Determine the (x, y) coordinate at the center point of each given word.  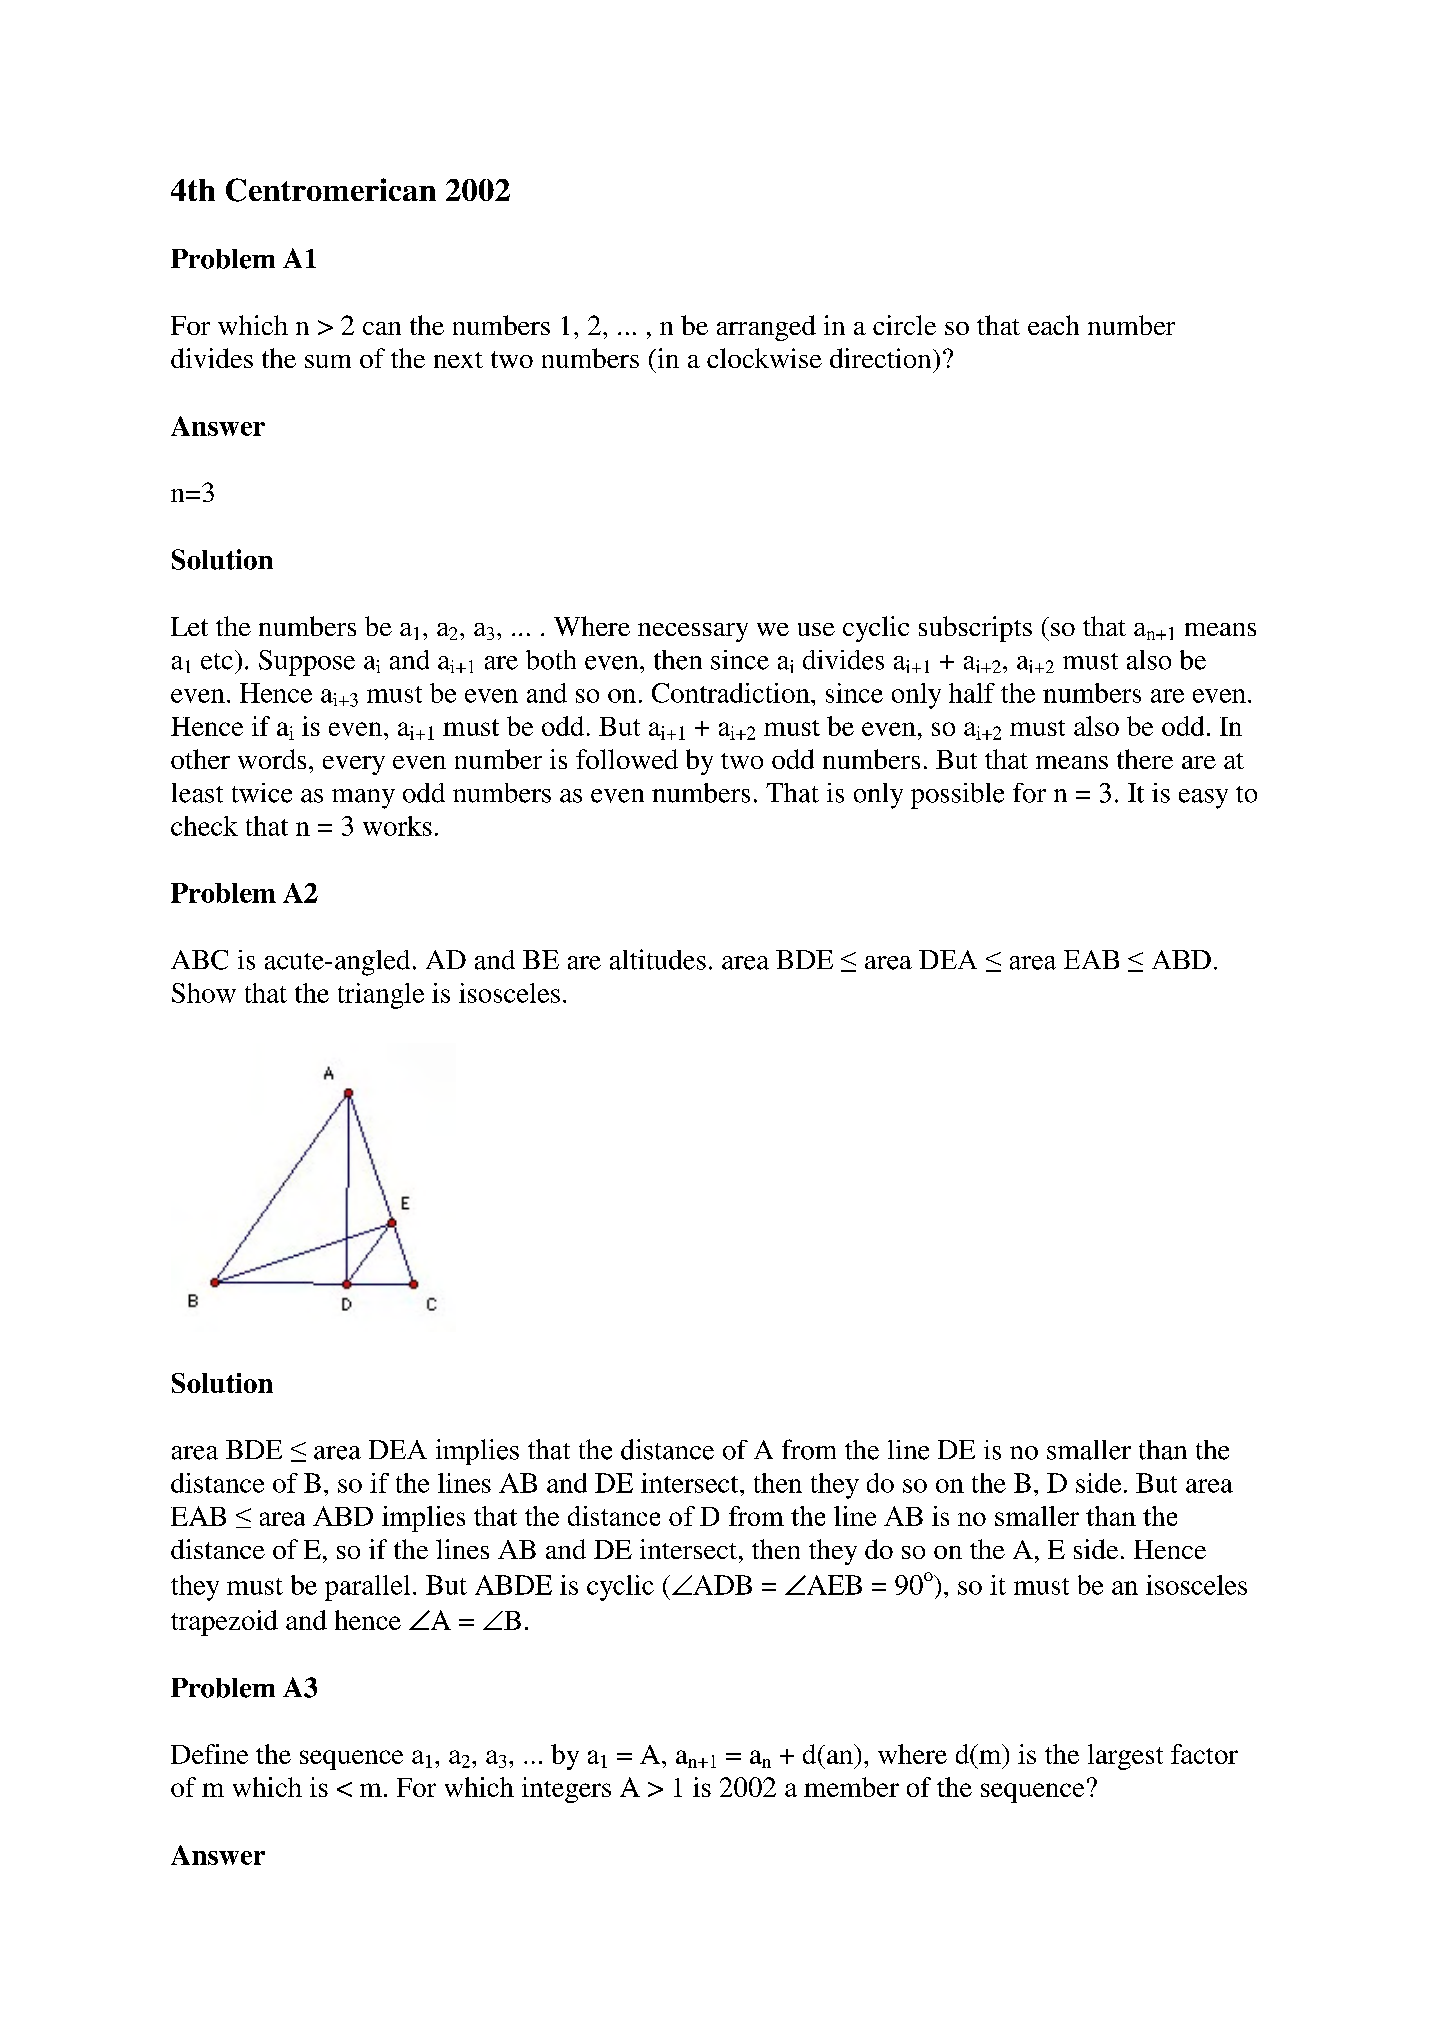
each (1053, 325)
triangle (381, 996)
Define (209, 1754)
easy (1203, 799)
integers (566, 1790)
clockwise (764, 358)
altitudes (658, 959)
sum (328, 361)
